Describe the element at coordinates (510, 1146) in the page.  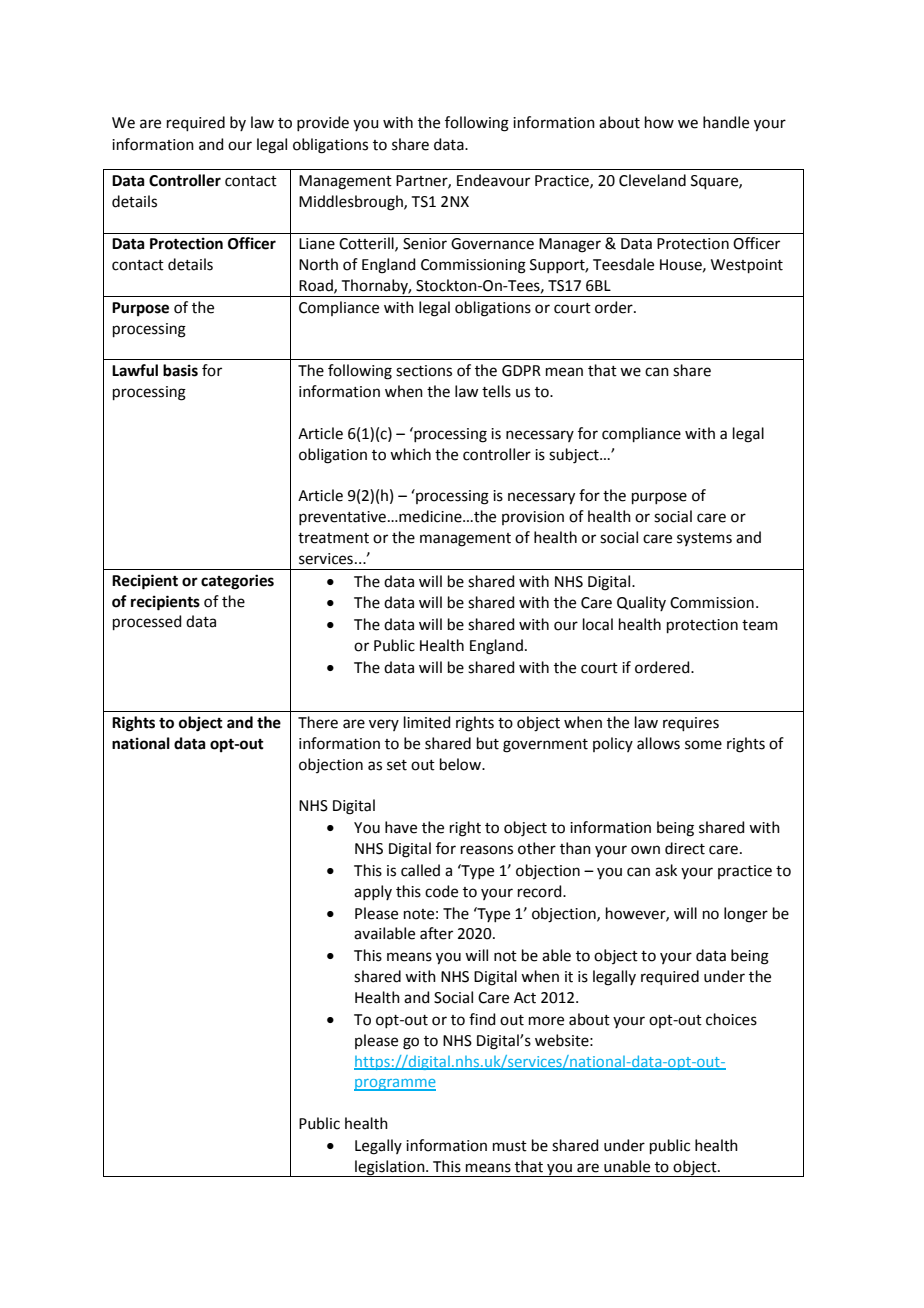
I see `must` at that location.
